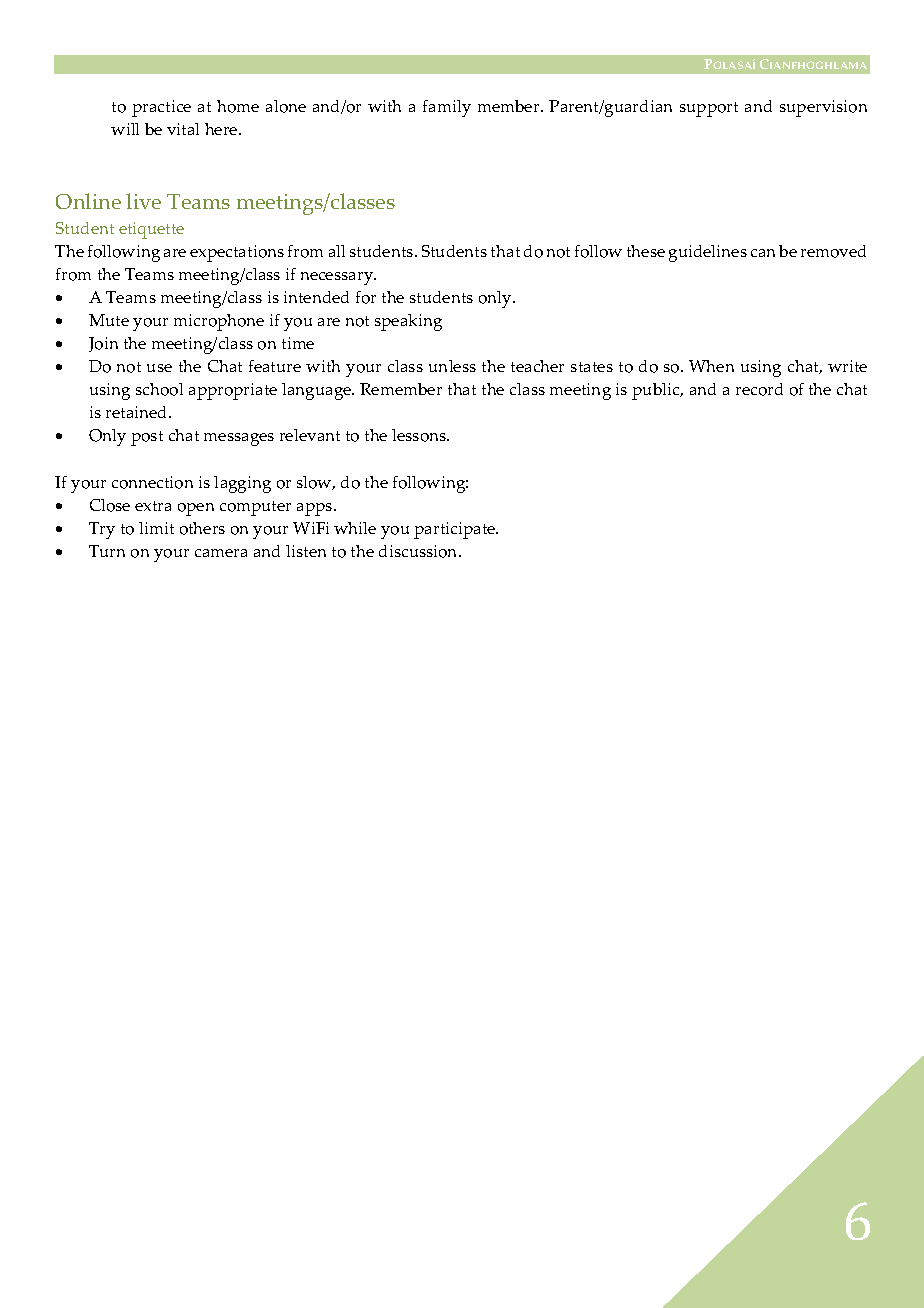 This image has height=1308, width=924. What do you see at coordinates (759, 389) in the image?
I see `record` at bounding box center [759, 389].
